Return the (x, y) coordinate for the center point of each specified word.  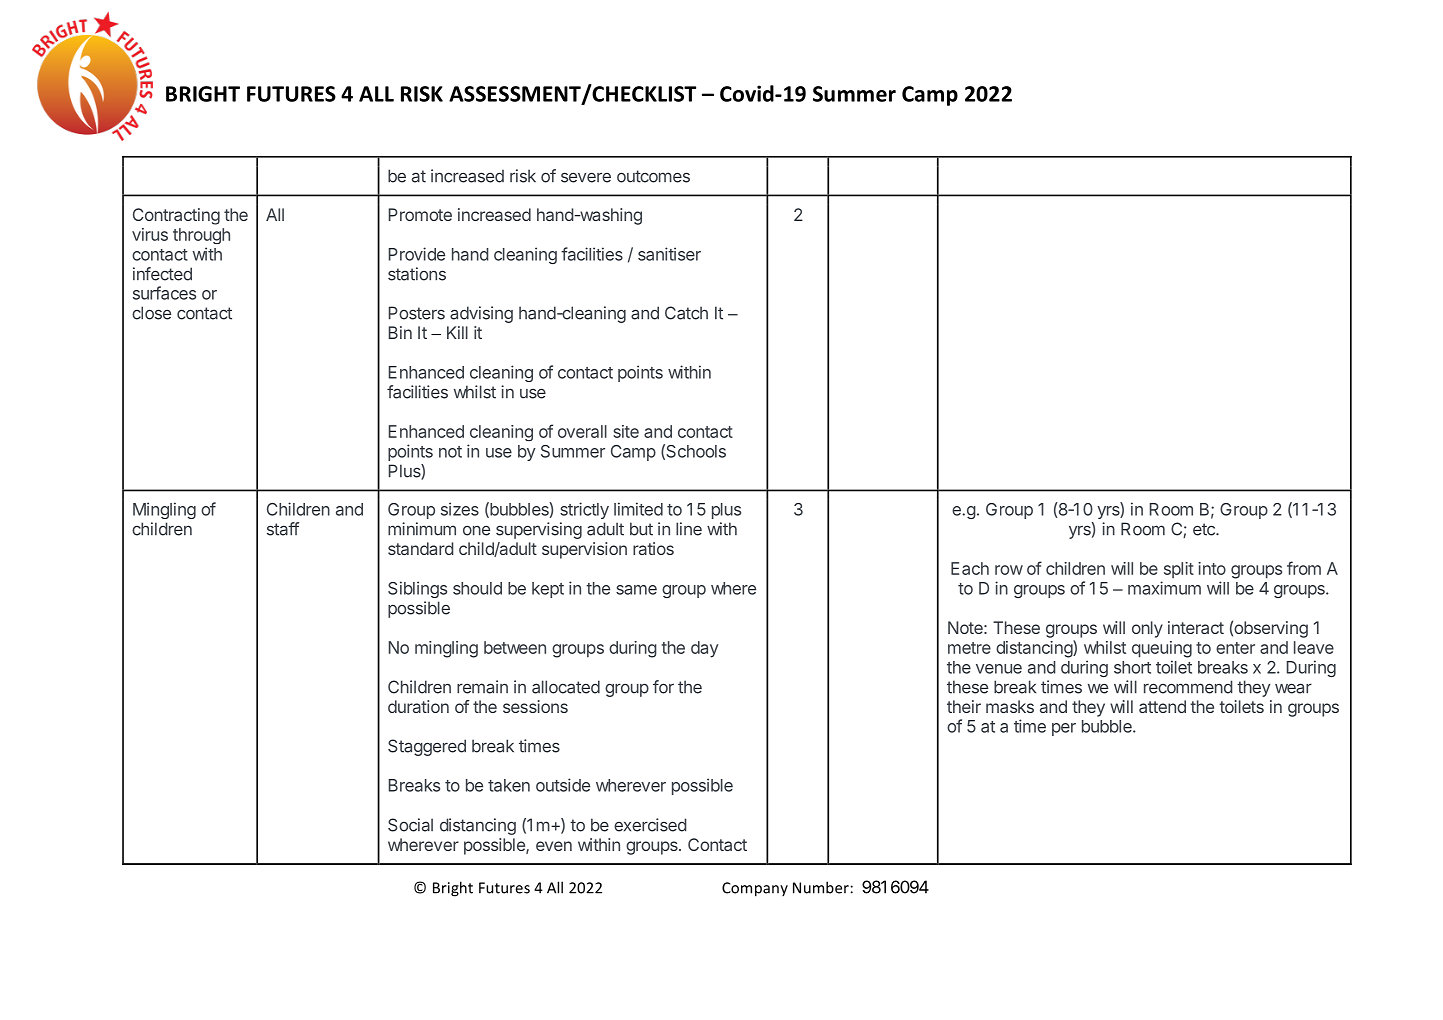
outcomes (653, 176)
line (689, 529)
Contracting (176, 216)
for (663, 687)
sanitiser (669, 254)
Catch (686, 313)
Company (755, 889)
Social (410, 825)
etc (1205, 529)
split (1179, 570)
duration (418, 706)
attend (1162, 706)
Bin (400, 332)
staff (283, 529)
